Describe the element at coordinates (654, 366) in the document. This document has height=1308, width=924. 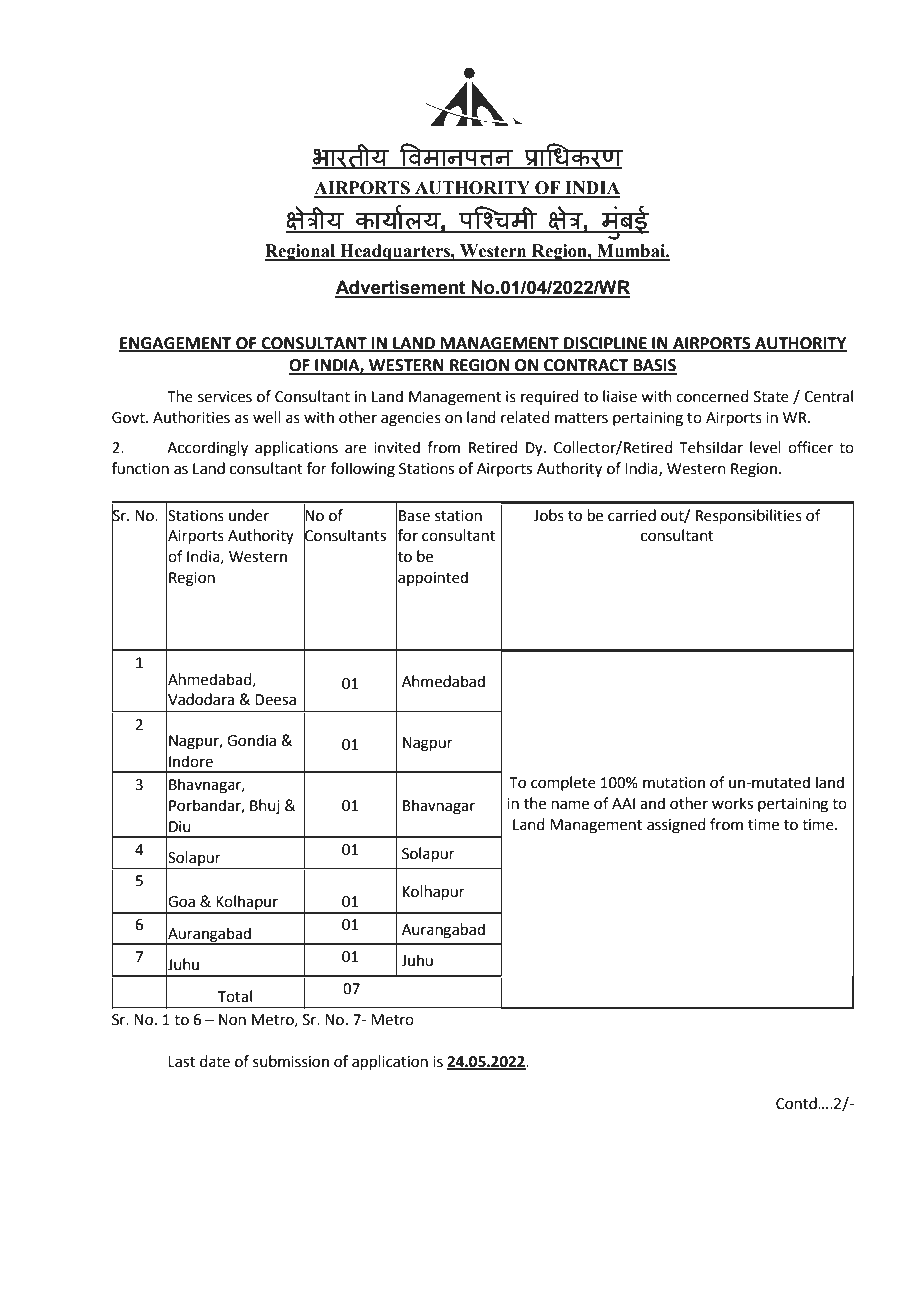
I see `BASIS` at that location.
